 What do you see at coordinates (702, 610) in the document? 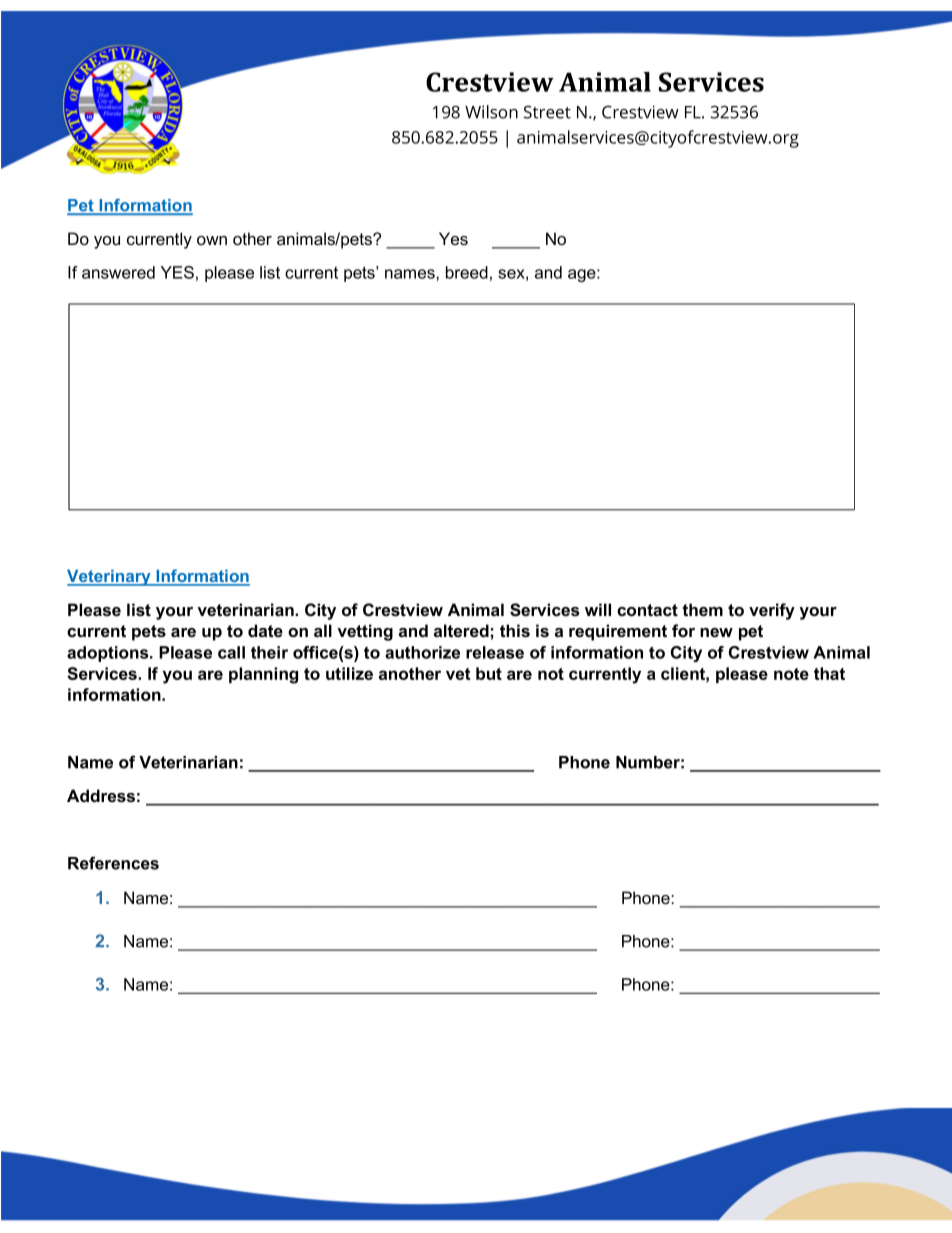
I see `them` at bounding box center [702, 610].
